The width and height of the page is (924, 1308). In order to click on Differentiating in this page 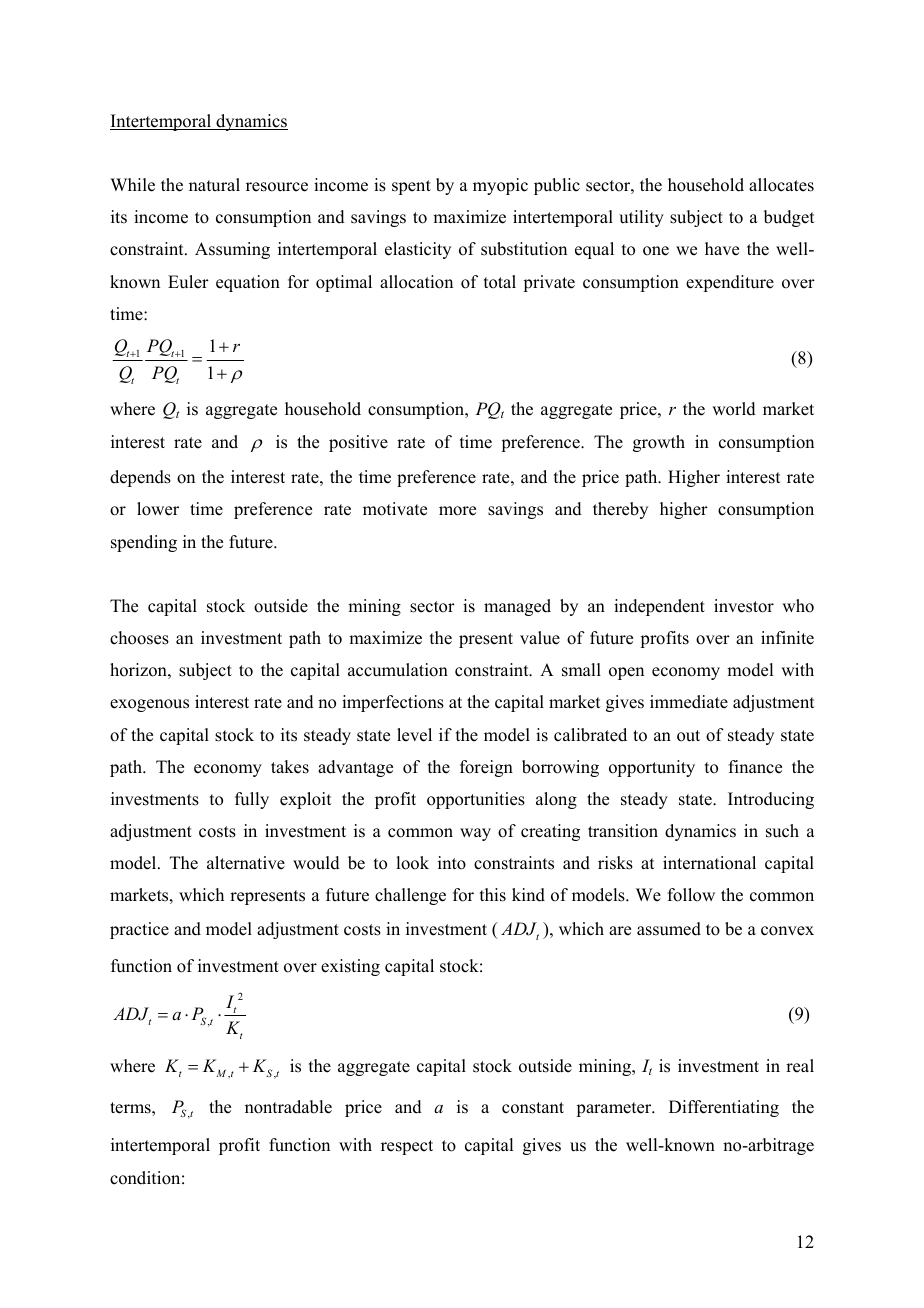, I will do `click(724, 1108)`.
